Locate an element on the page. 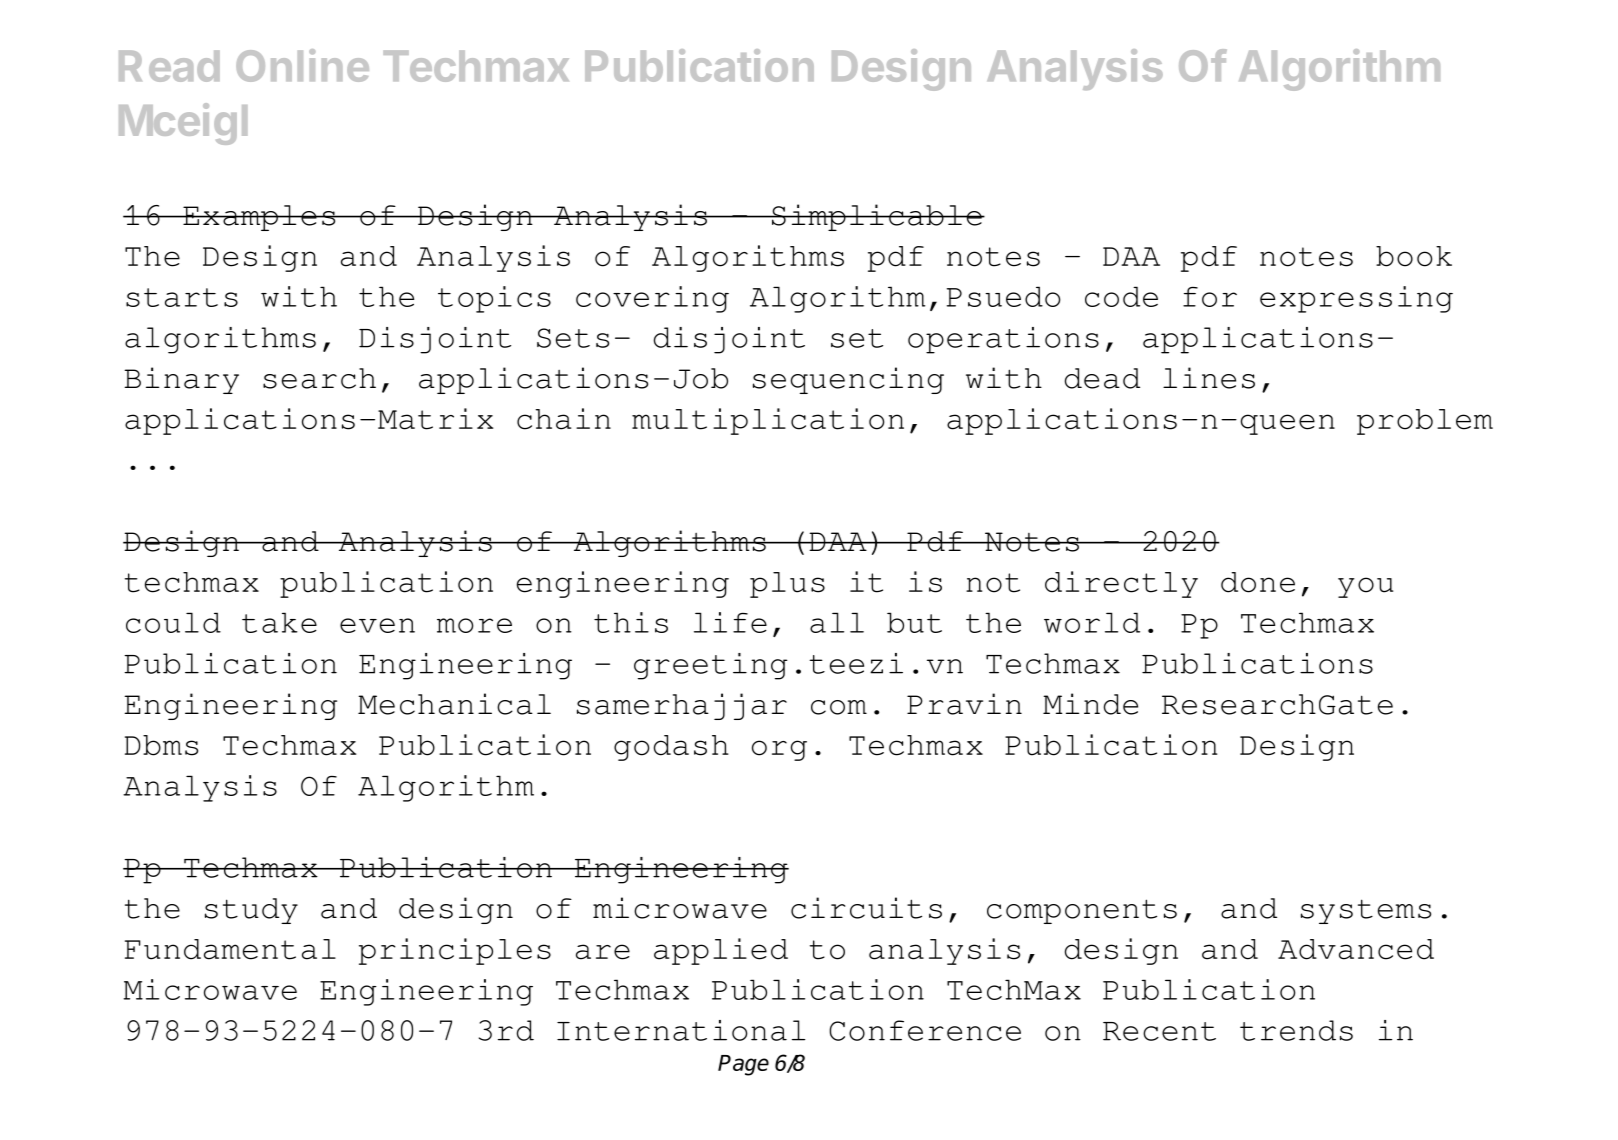  trends is located at coordinates (1296, 1030).
